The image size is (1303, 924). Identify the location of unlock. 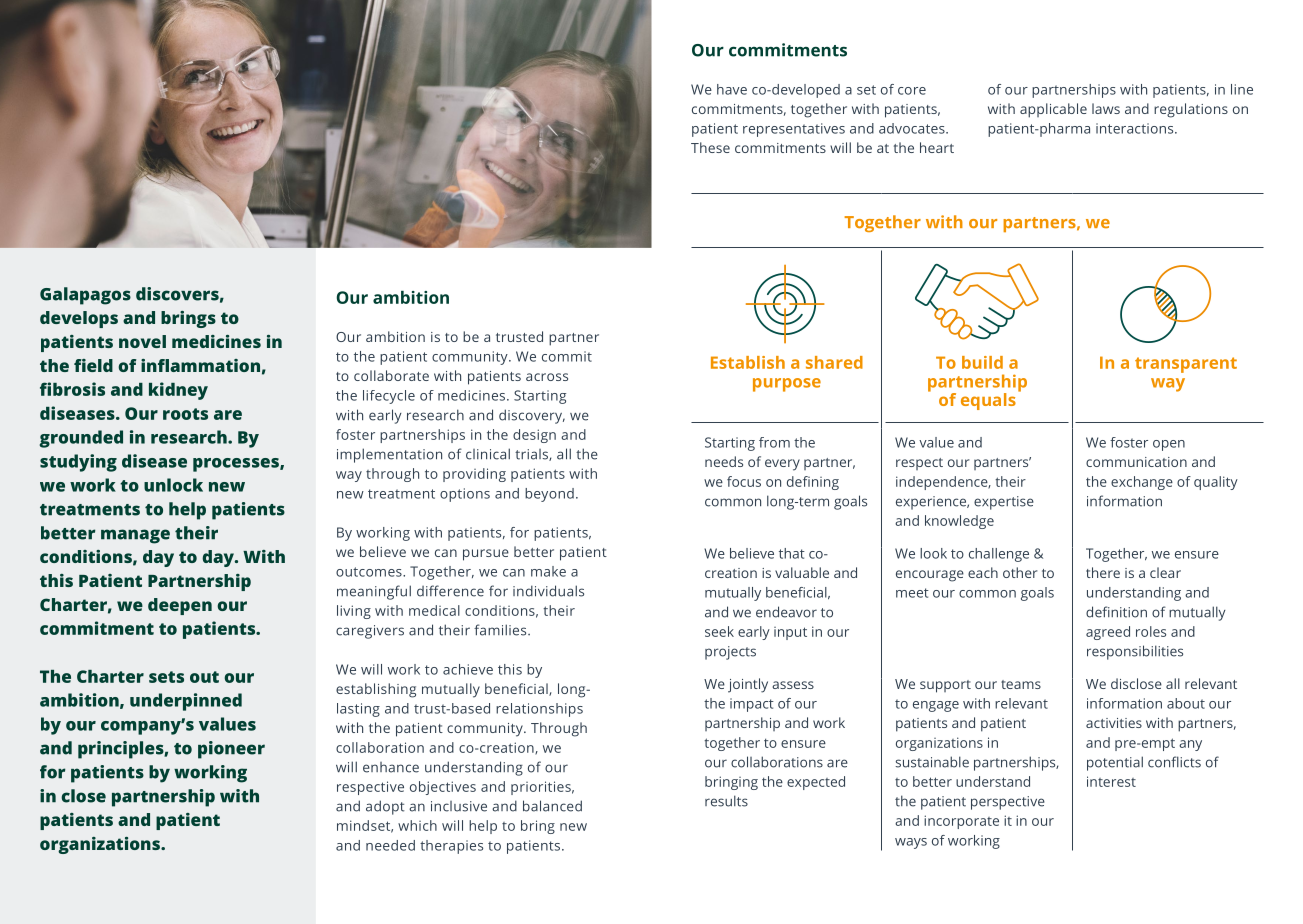
(173, 485).
